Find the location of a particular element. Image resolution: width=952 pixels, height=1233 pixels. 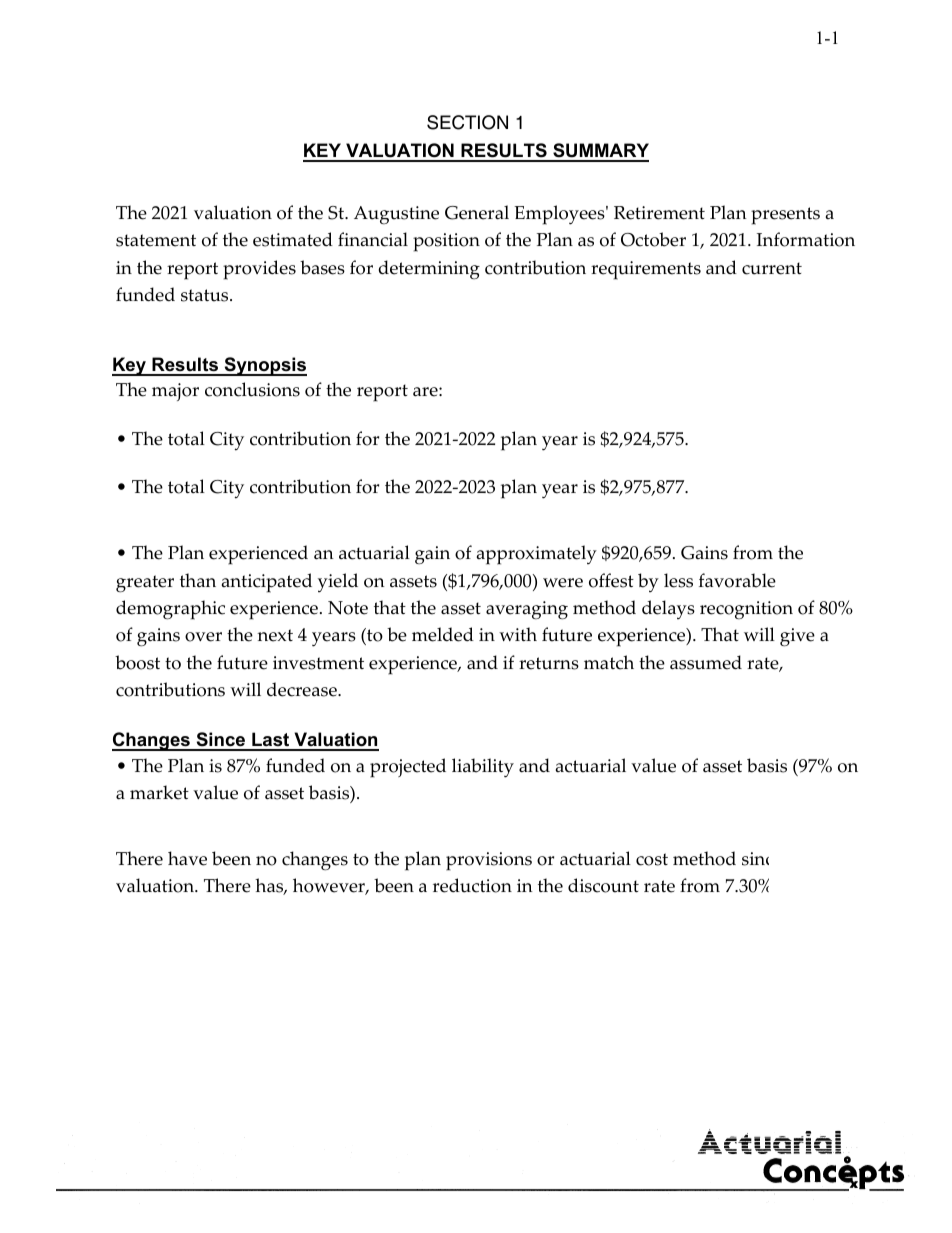

SECTION is located at coordinates (467, 122).
